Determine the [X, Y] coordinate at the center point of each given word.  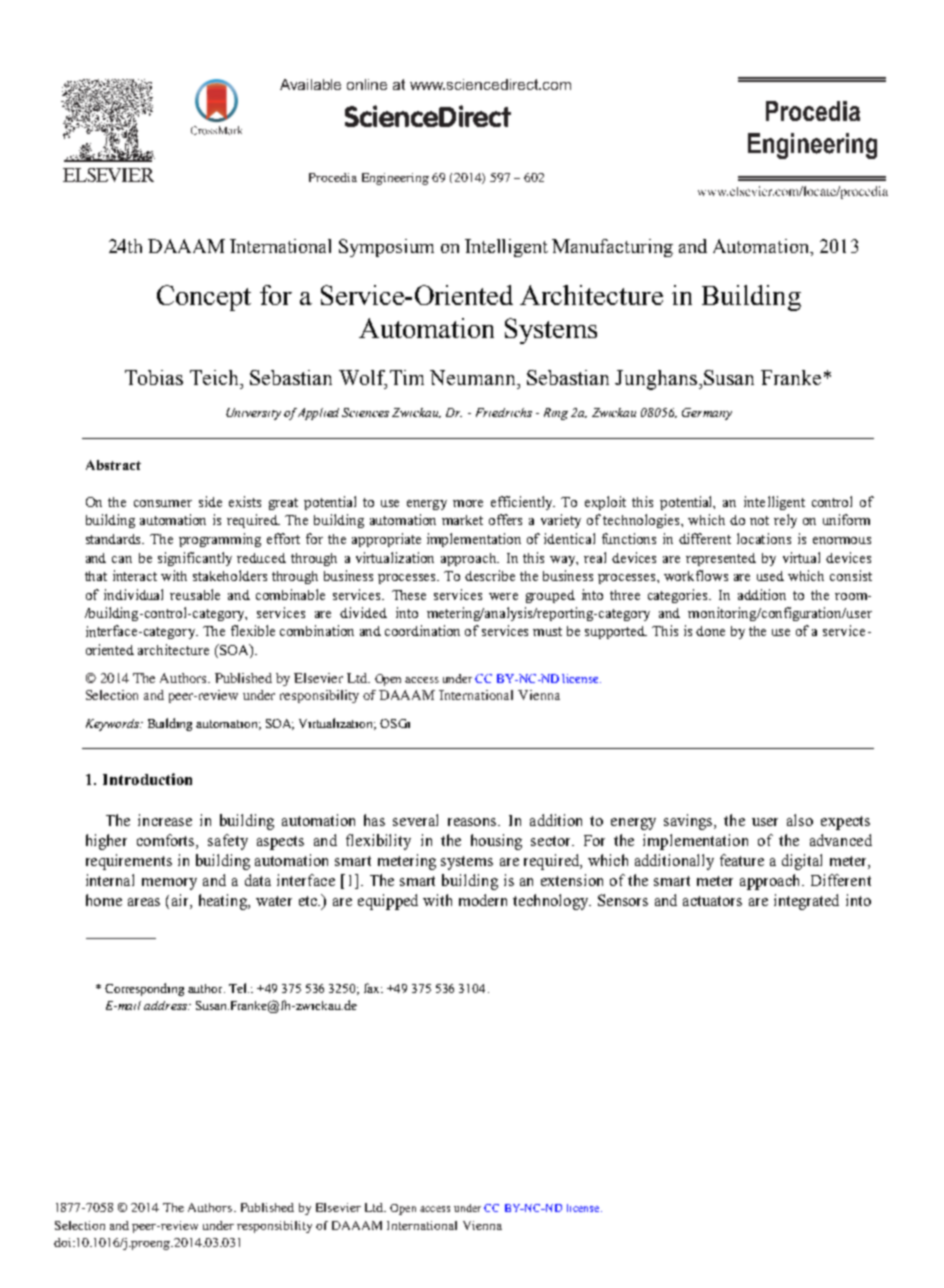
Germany [707, 414]
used [770, 576]
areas [144, 902]
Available [310, 84]
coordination [422, 630]
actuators [712, 901]
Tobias [154, 377]
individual [133, 594]
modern [483, 900]
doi [64, 1242]
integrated [806, 902]
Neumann [474, 377]
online [367, 84]
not [759, 520]
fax [373, 988]
